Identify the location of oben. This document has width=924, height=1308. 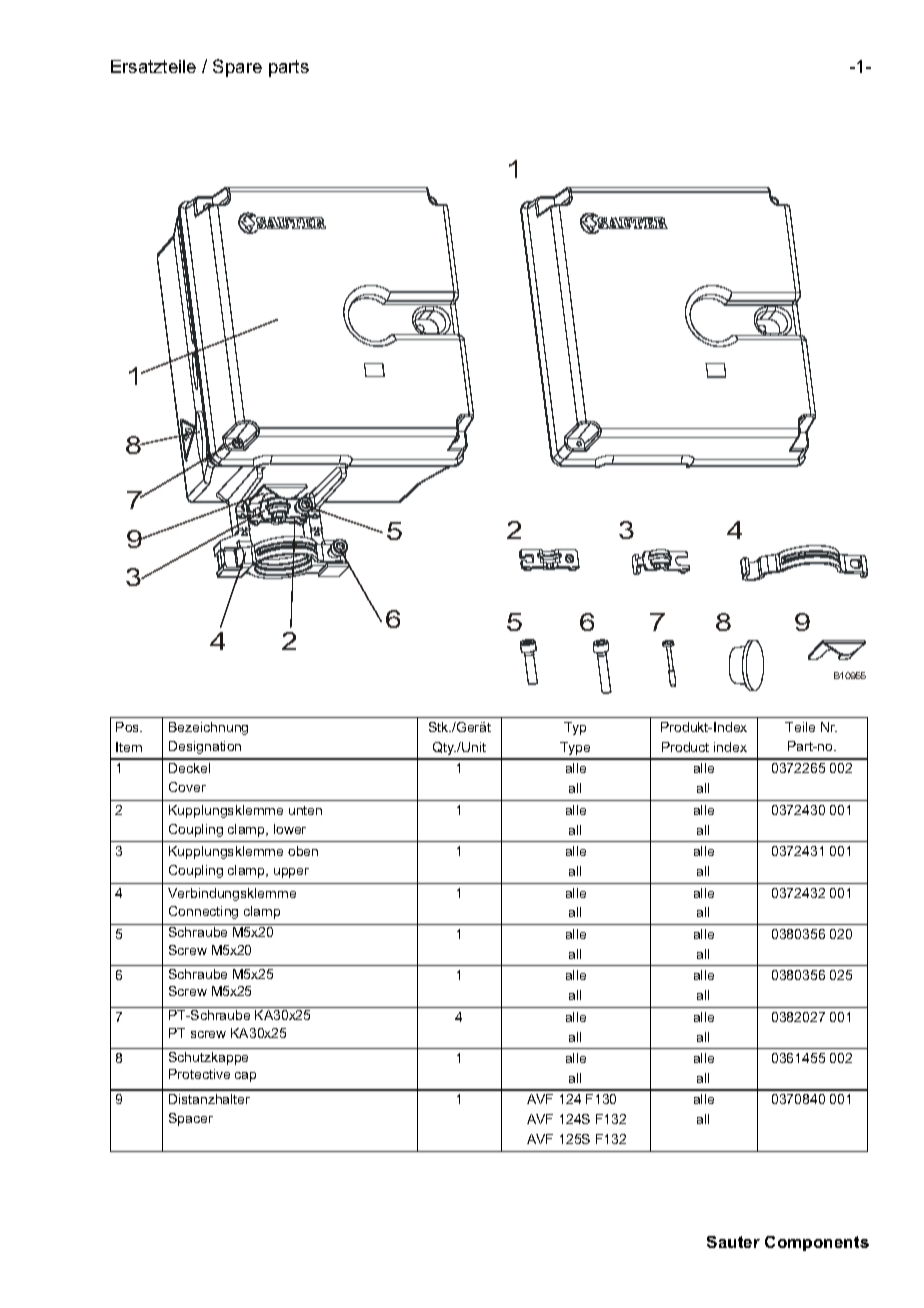
(303, 851).
